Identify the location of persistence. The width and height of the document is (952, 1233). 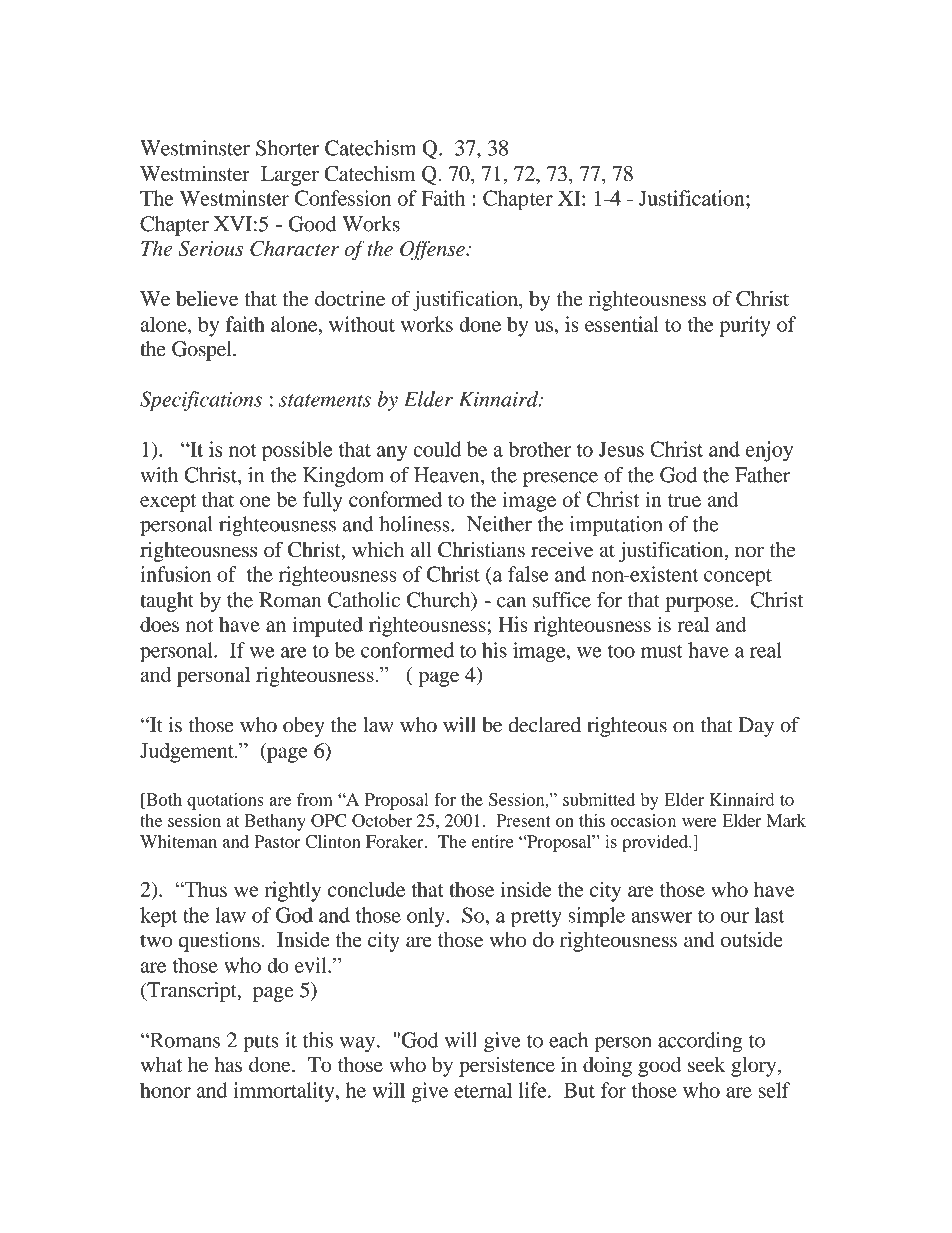
(507, 1067).
